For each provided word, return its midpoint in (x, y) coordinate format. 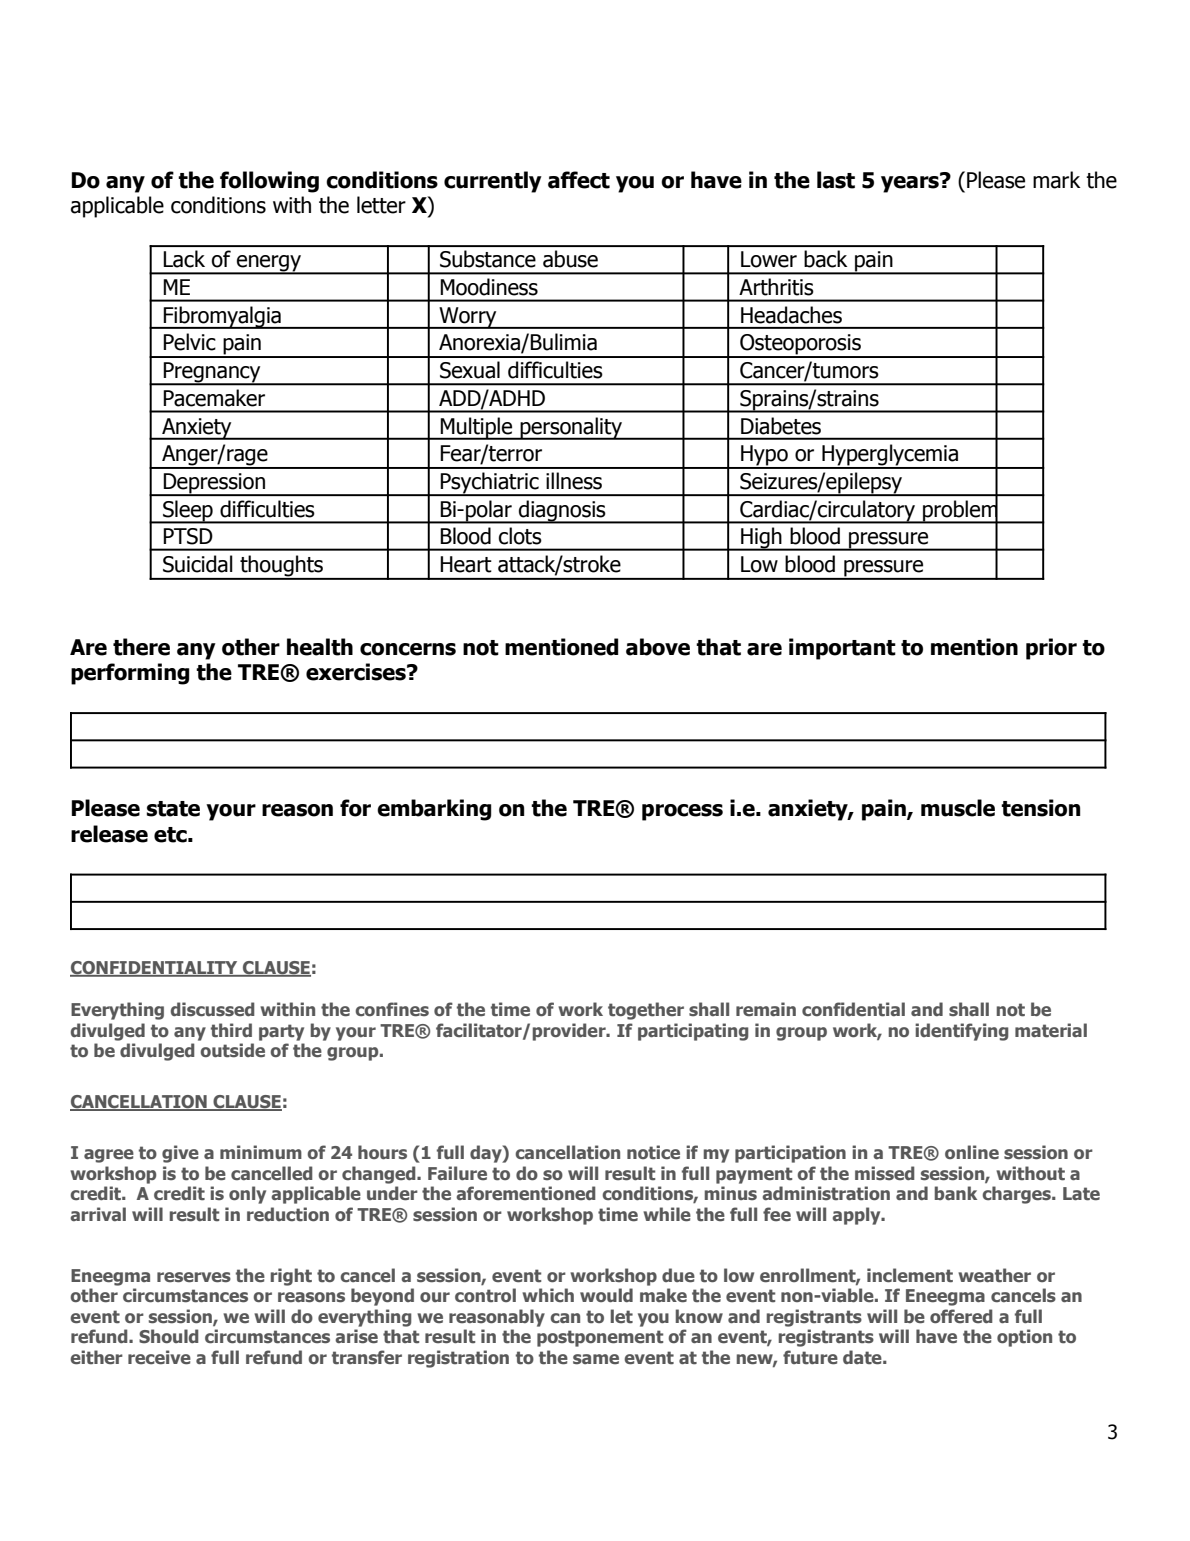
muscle (958, 808)
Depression (214, 484)
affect (579, 180)
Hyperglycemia (890, 456)
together (646, 1011)
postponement (600, 1338)
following (269, 182)
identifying (962, 1032)
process (682, 812)
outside (232, 1050)
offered (961, 1316)
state (173, 809)
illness (574, 481)
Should (169, 1336)
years (911, 183)
